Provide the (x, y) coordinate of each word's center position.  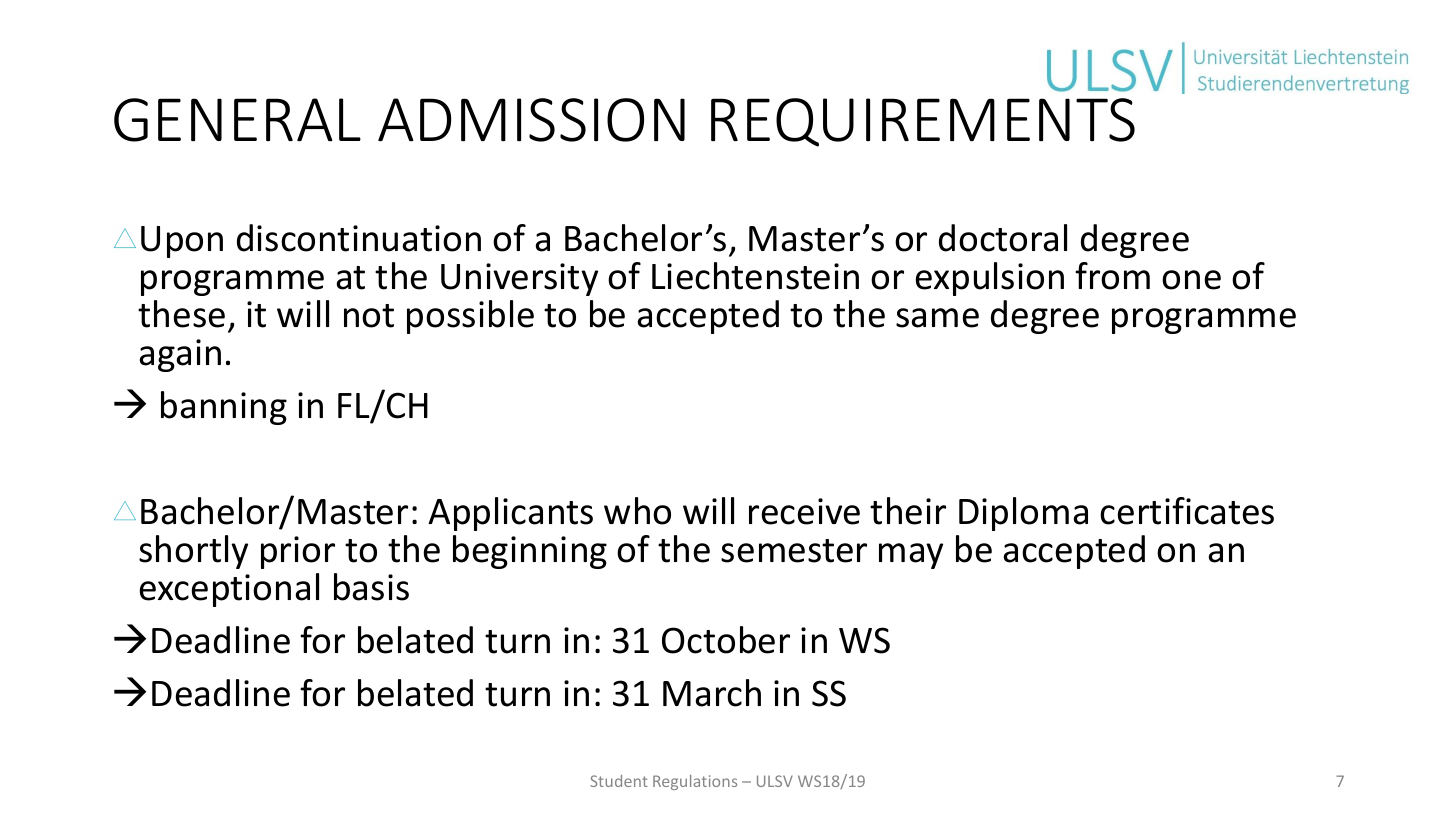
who (637, 511)
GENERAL (237, 120)
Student (619, 781)
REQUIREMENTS (923, 122)
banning (224, 408)
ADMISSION (531, 120)
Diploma (1023, 514)
